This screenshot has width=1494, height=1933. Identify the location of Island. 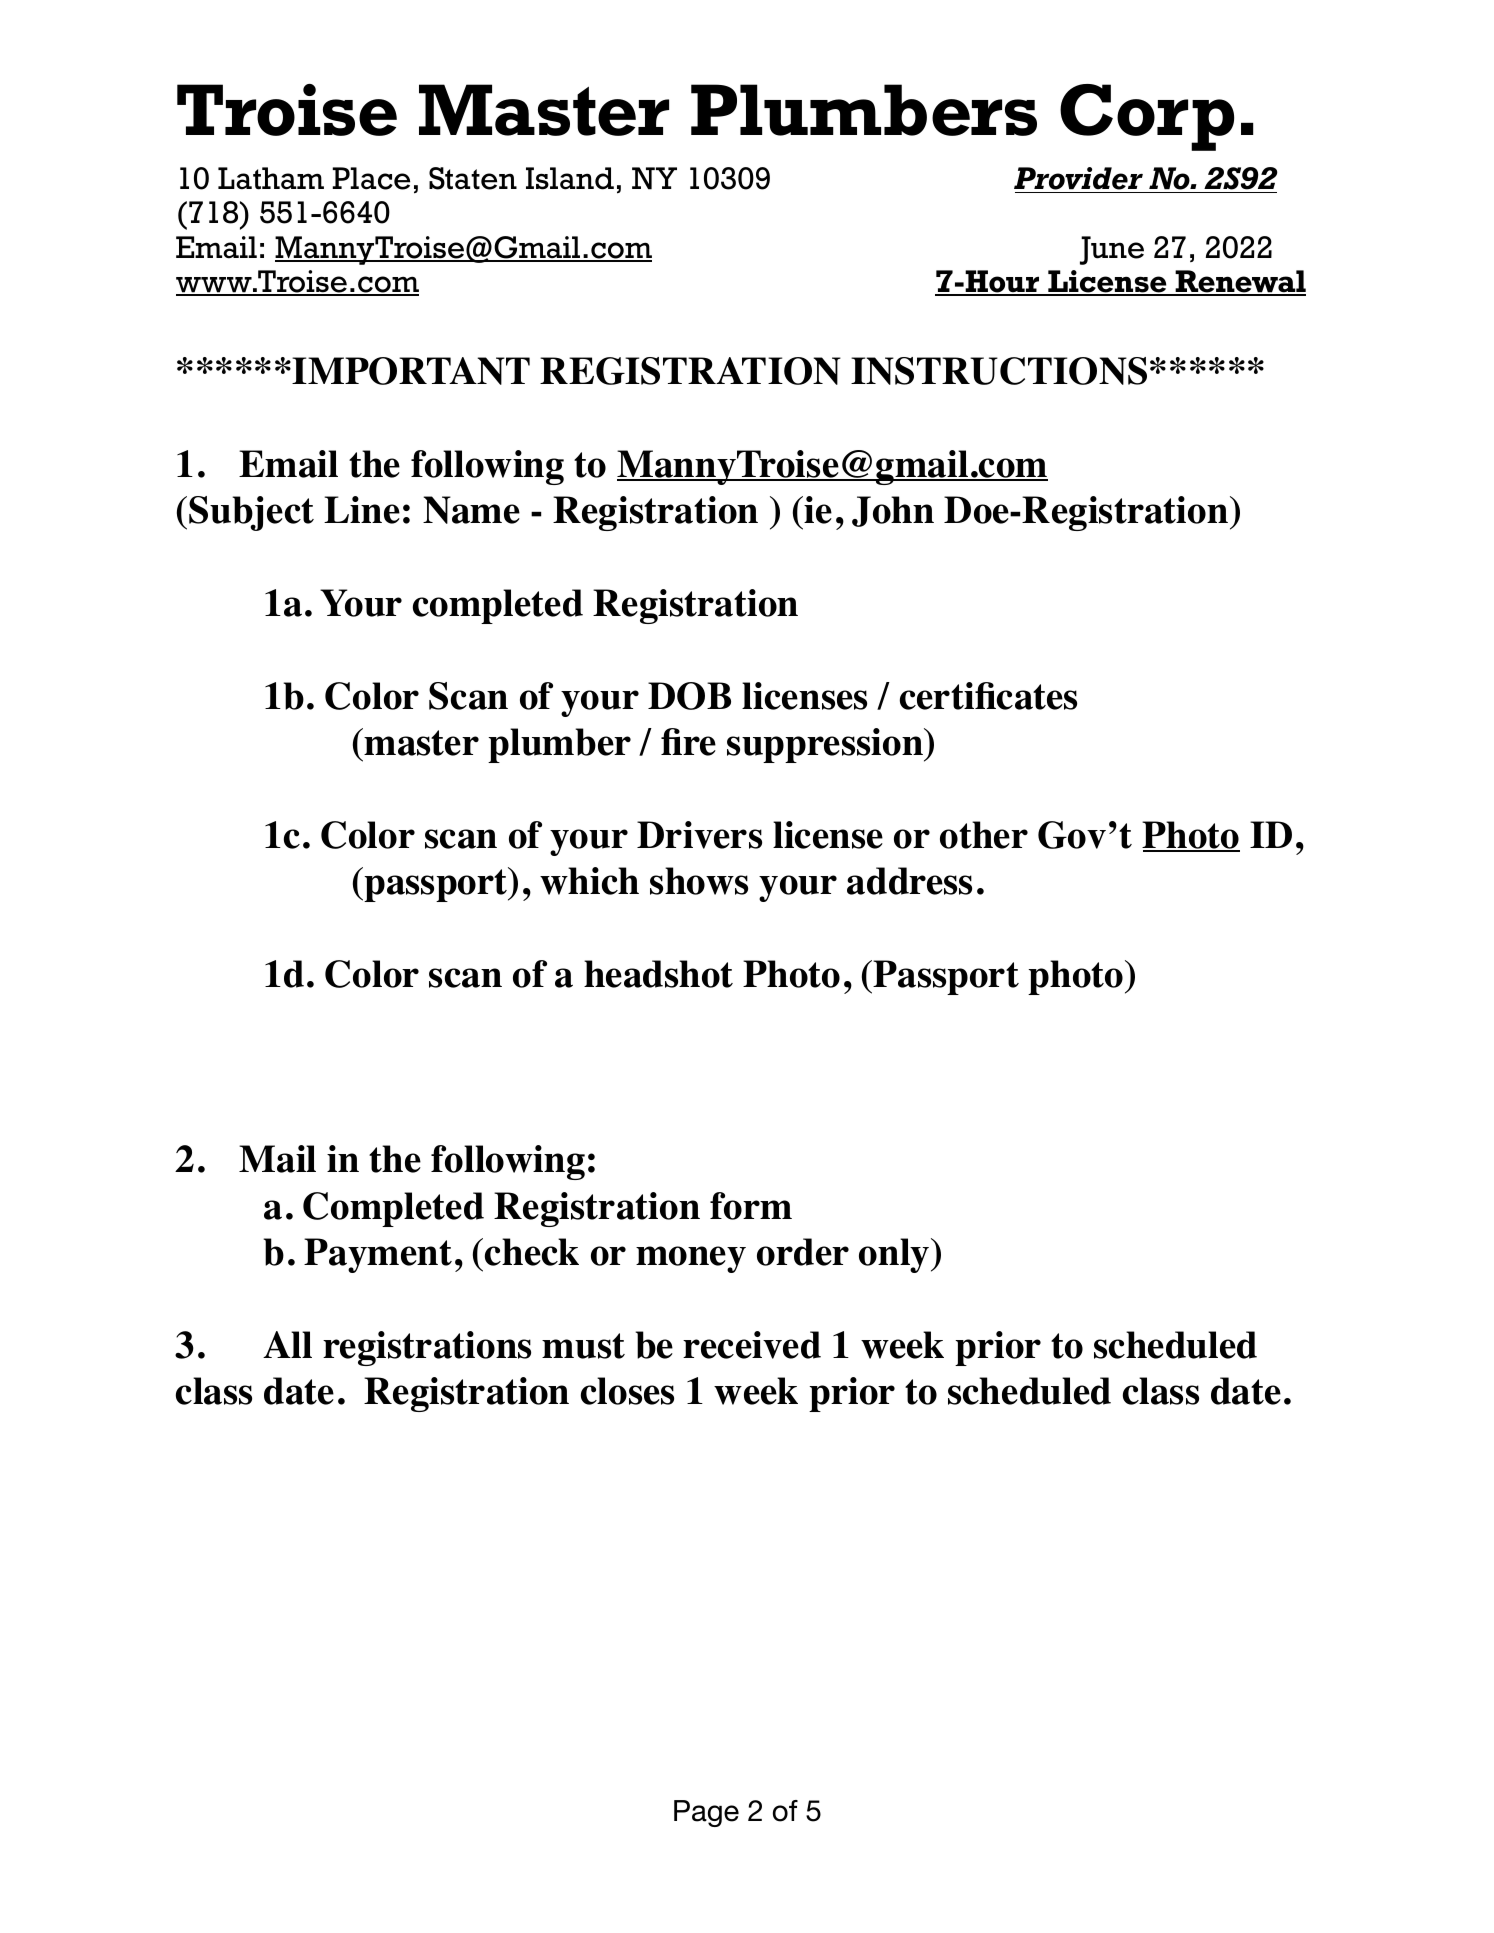
(570, 178).
